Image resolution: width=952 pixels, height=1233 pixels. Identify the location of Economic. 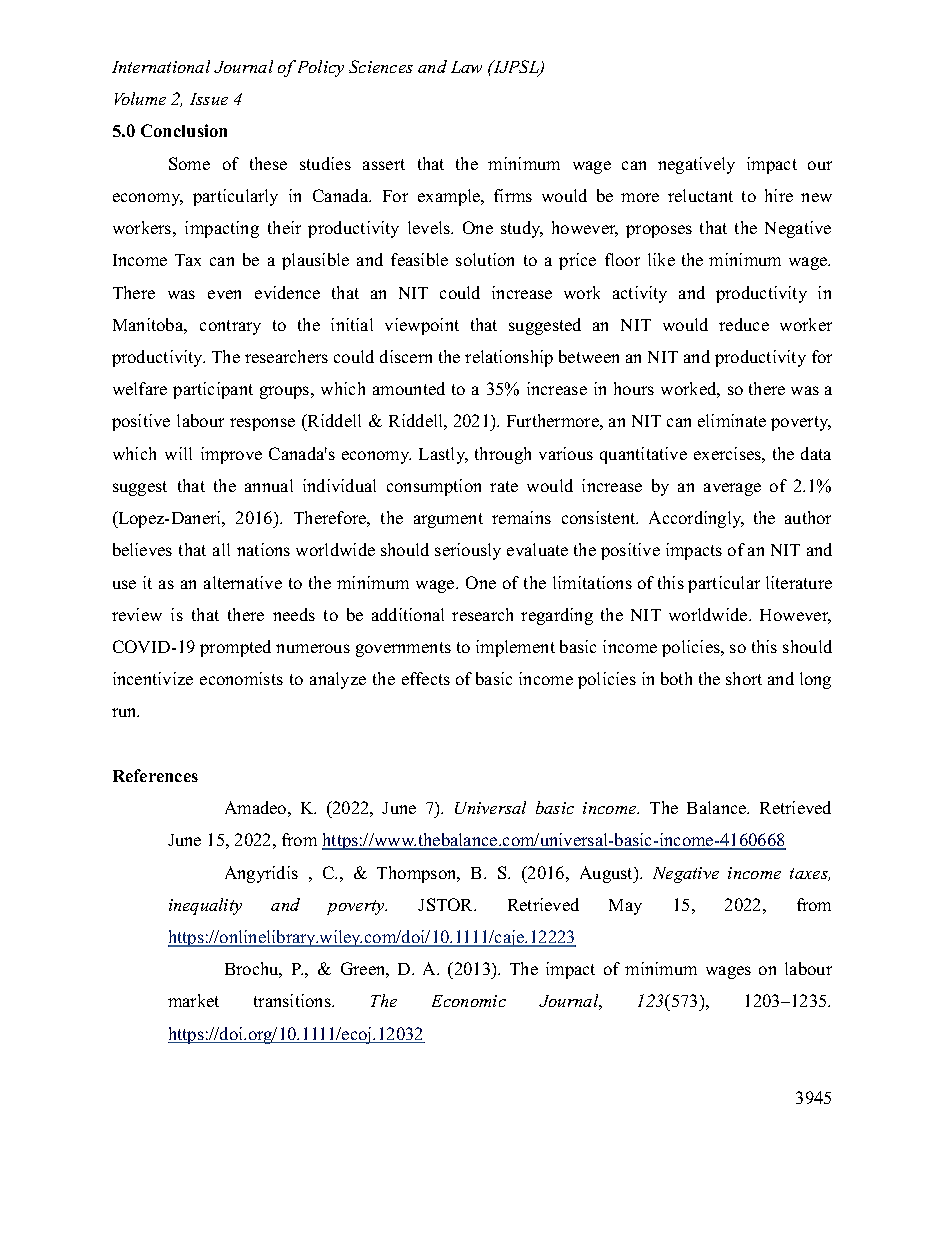
(469, 1001).
